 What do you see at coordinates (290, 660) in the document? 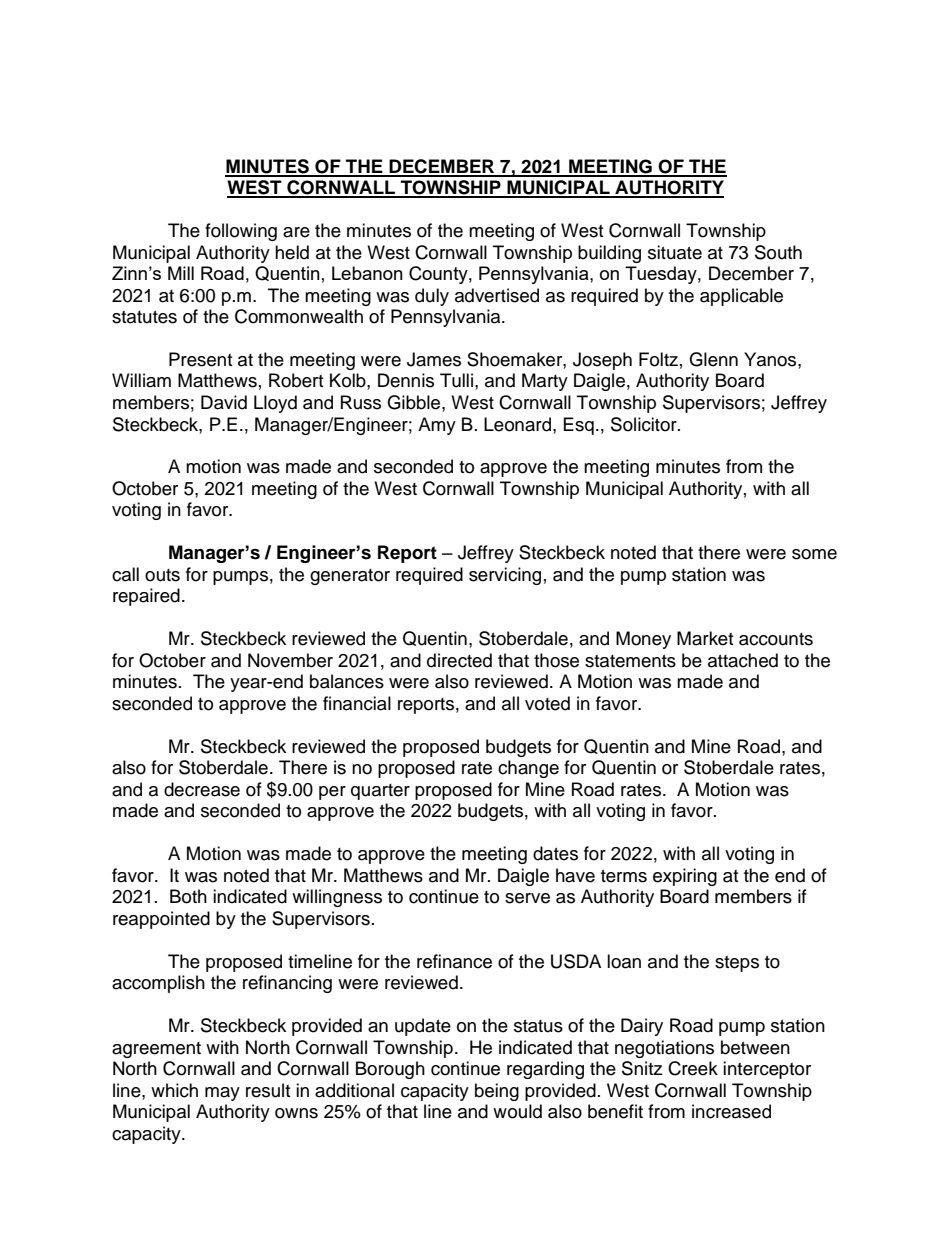
I see `November` at bounding box center [290, 660].
